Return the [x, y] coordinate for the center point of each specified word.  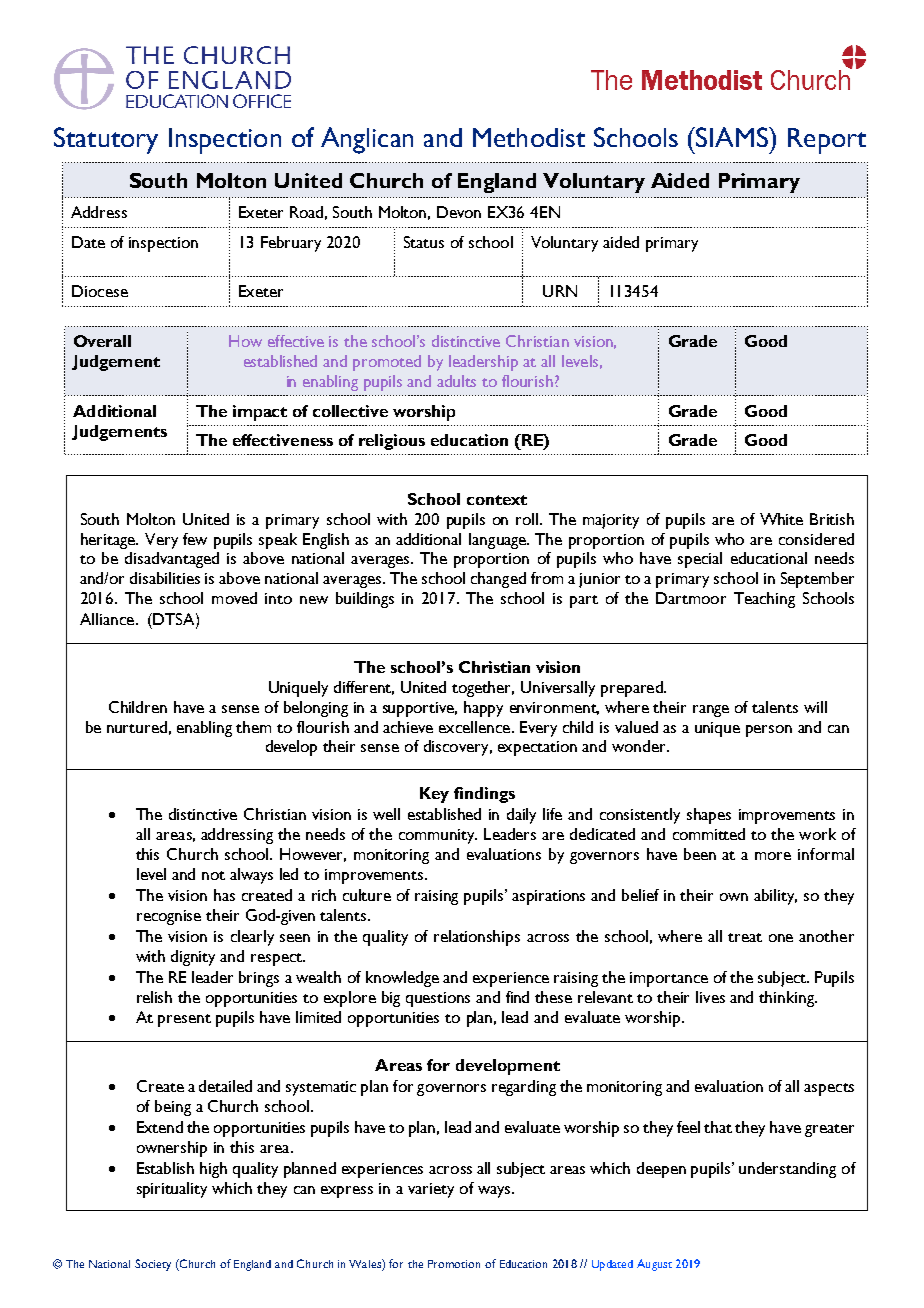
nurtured [137, 727]
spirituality [172, 1190]
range [711, 711]
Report [827, 141]
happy [483, 709]
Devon [459, 212]
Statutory [106, 140]
